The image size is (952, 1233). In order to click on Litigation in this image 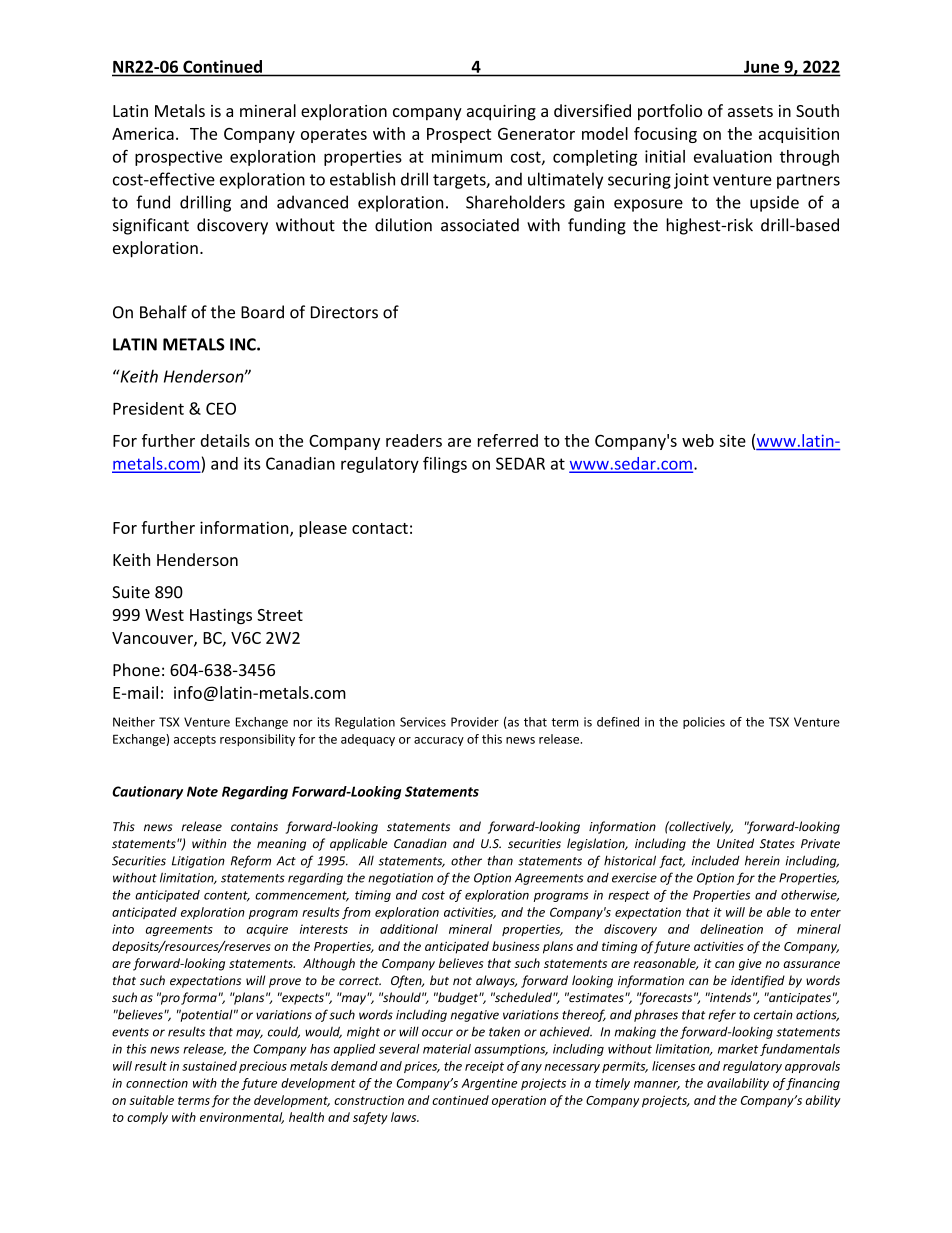, I will do `click(198, 862)`.
